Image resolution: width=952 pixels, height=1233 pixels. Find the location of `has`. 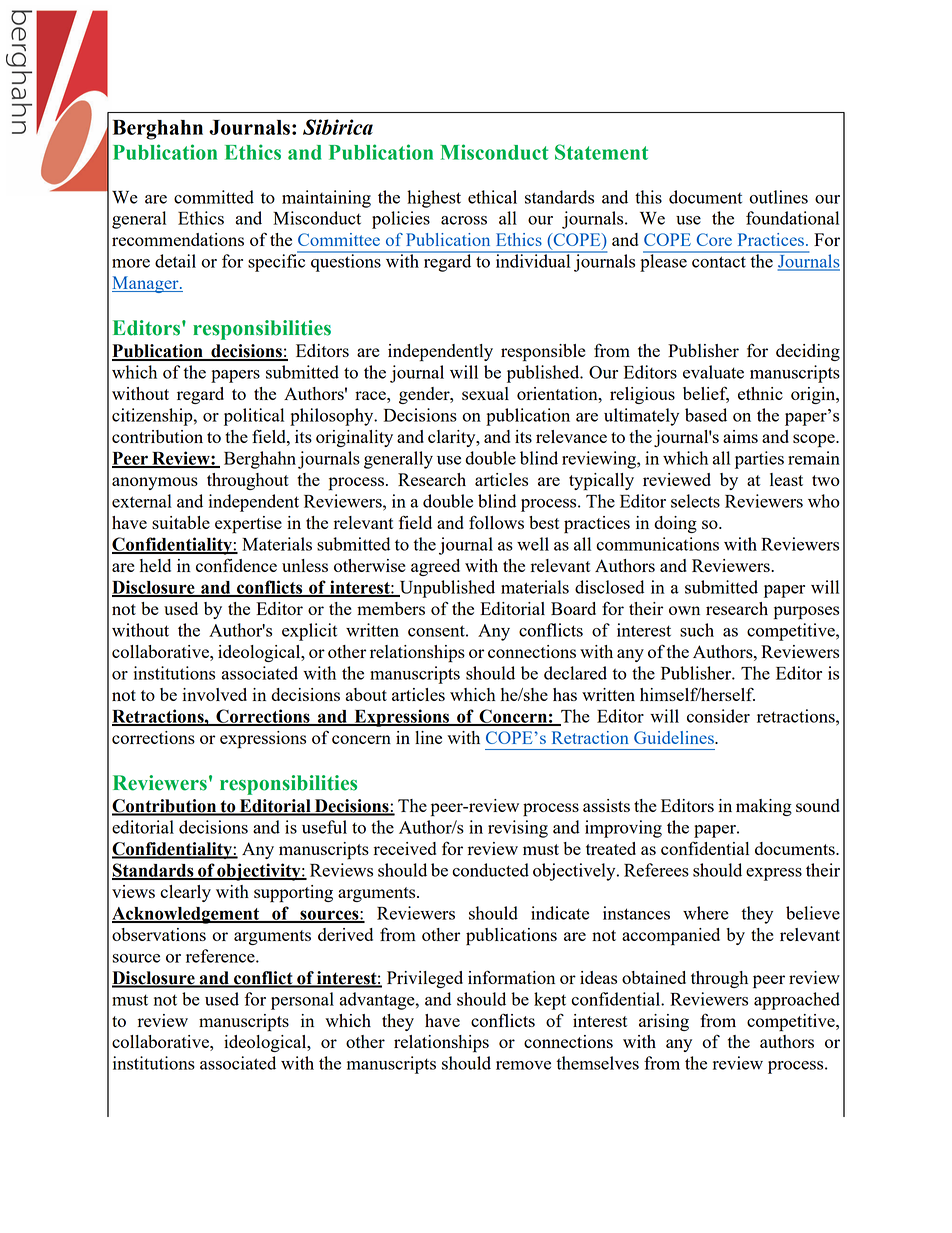

has is located at coordinates (565, 694).
